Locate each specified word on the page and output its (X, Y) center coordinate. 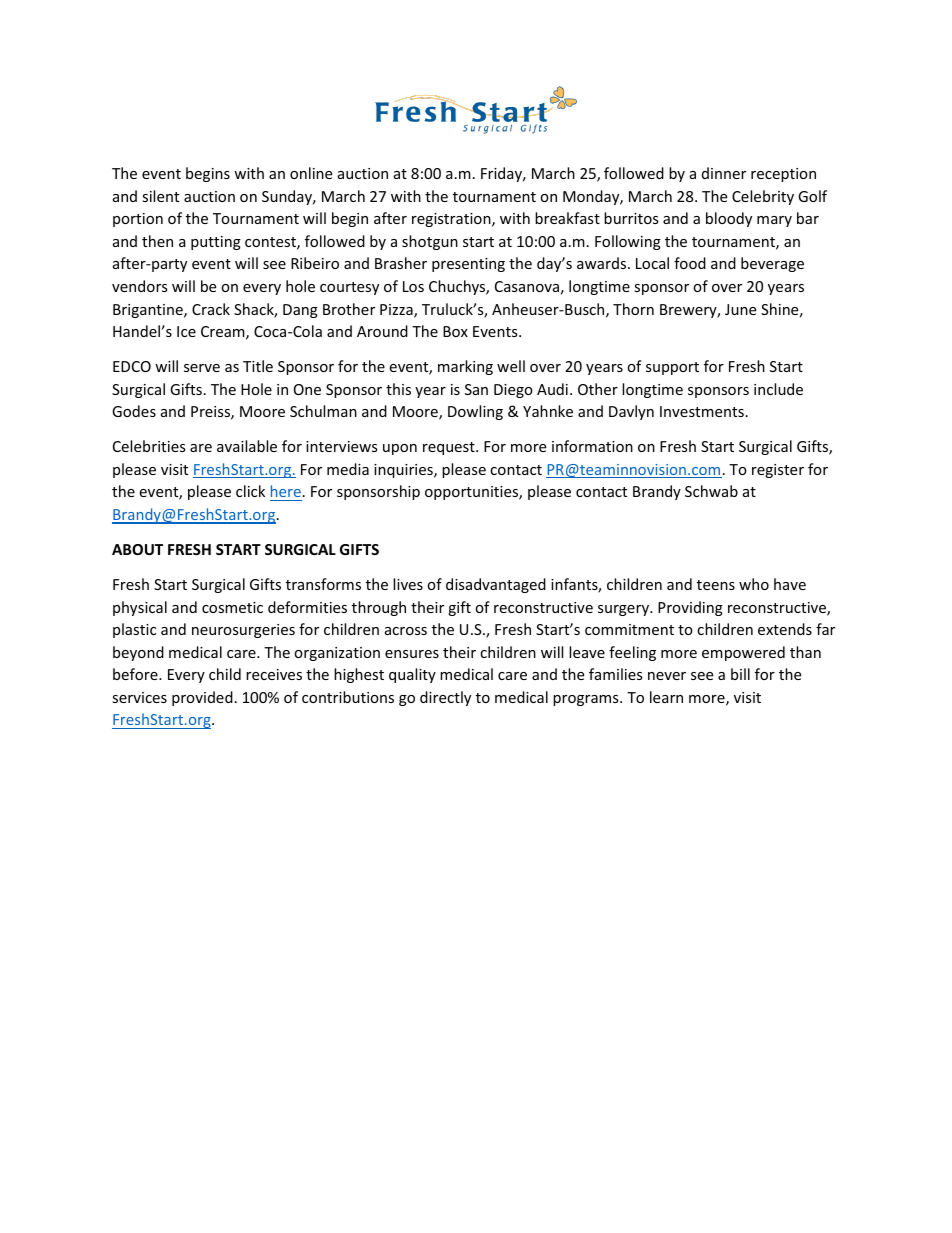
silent (160, 196)
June (740, 309)
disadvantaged (496, 585)
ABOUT (137, 549)
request (450, 448)
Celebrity (763, 197)
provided (202, 698)
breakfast (567, 218)
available (247, 446)
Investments (702, 411)
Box (455, 331)
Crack (211, 309)
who (754, 584)
